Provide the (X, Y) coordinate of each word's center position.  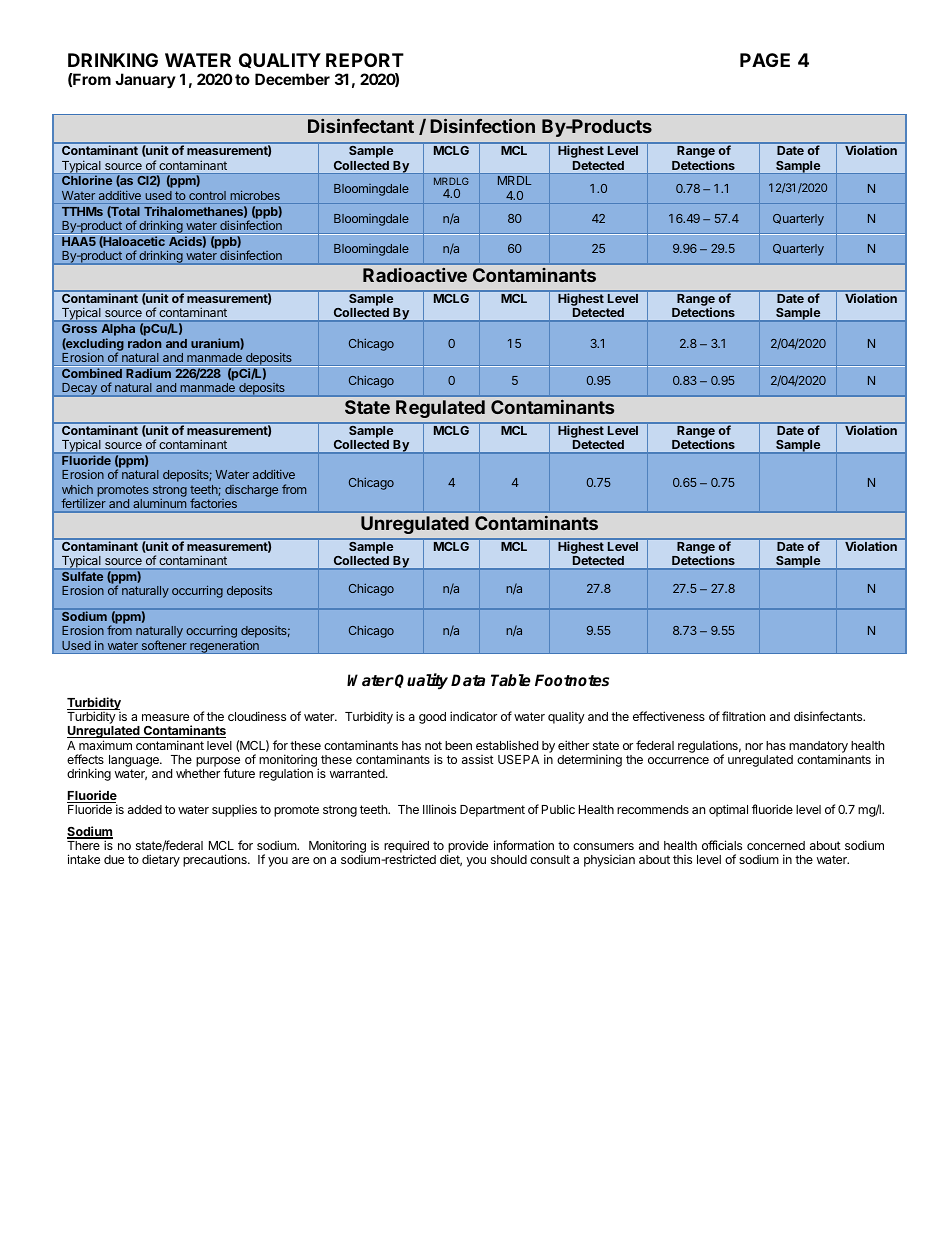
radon (144, 343)
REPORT (365, 60)
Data (468, 680)
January (145, 80)
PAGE (765, 60)
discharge (251, 491)
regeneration (224, 647)
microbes (255, 195)
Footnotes (572, 680)
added (145, 809)
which (77, 489)
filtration (743, 716)
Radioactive (415, 275)
